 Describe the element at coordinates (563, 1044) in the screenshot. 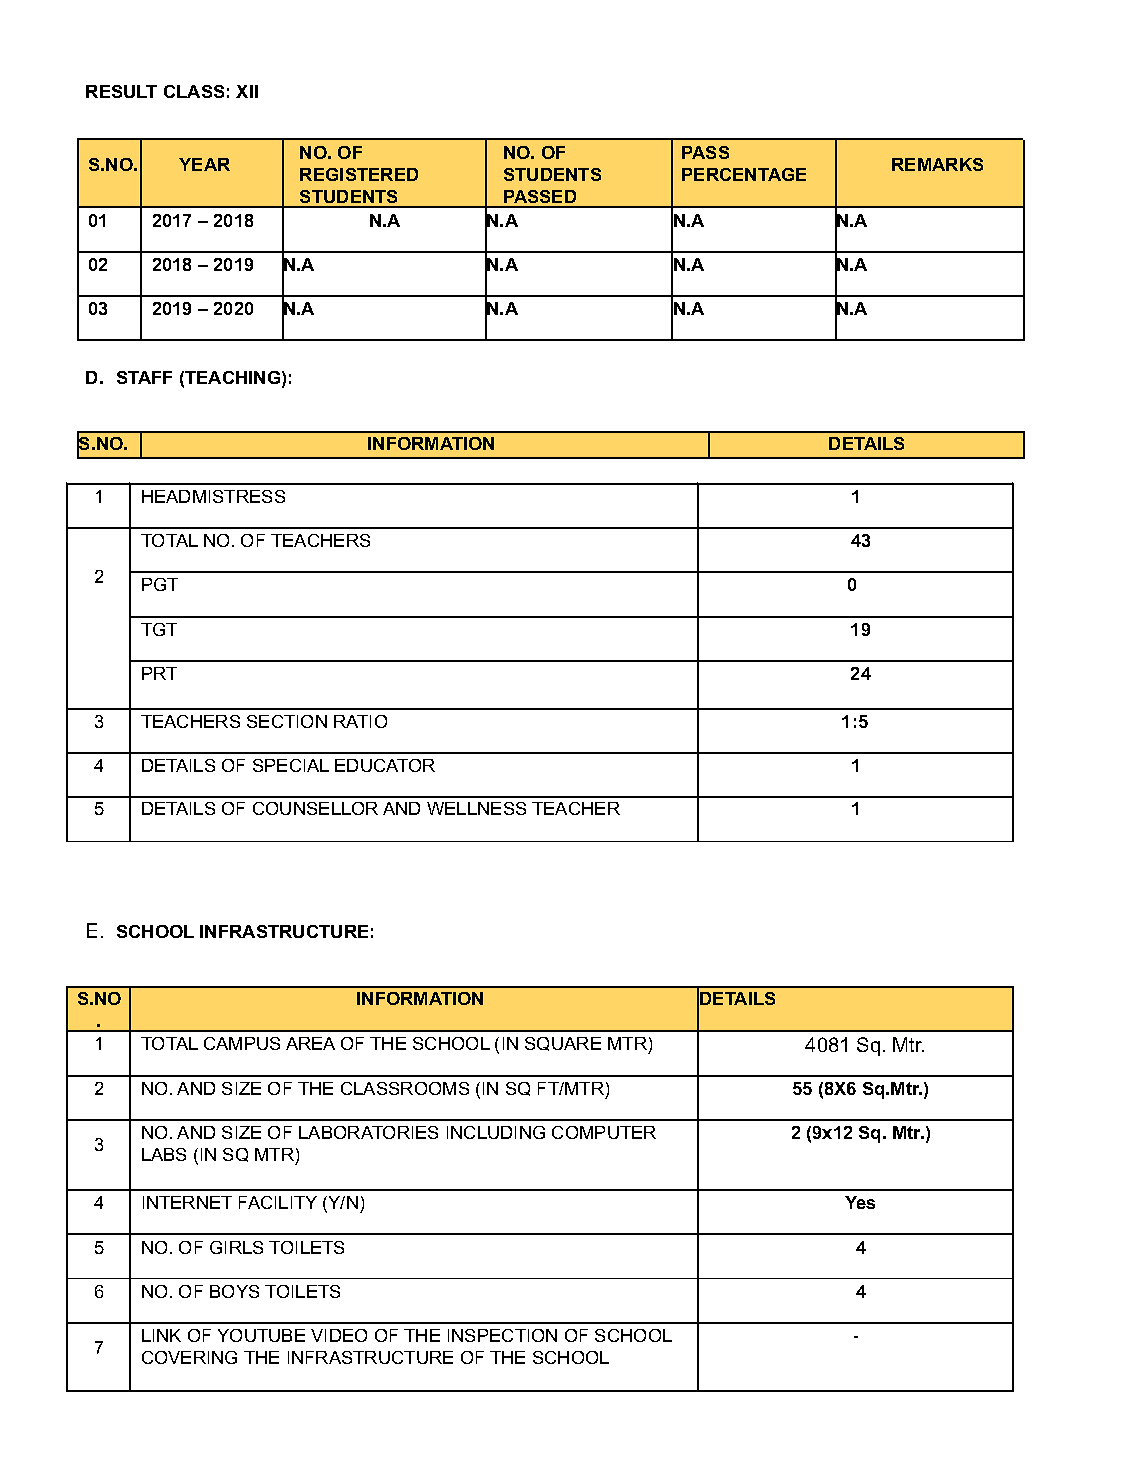

I see `SQUARE` at that location.
